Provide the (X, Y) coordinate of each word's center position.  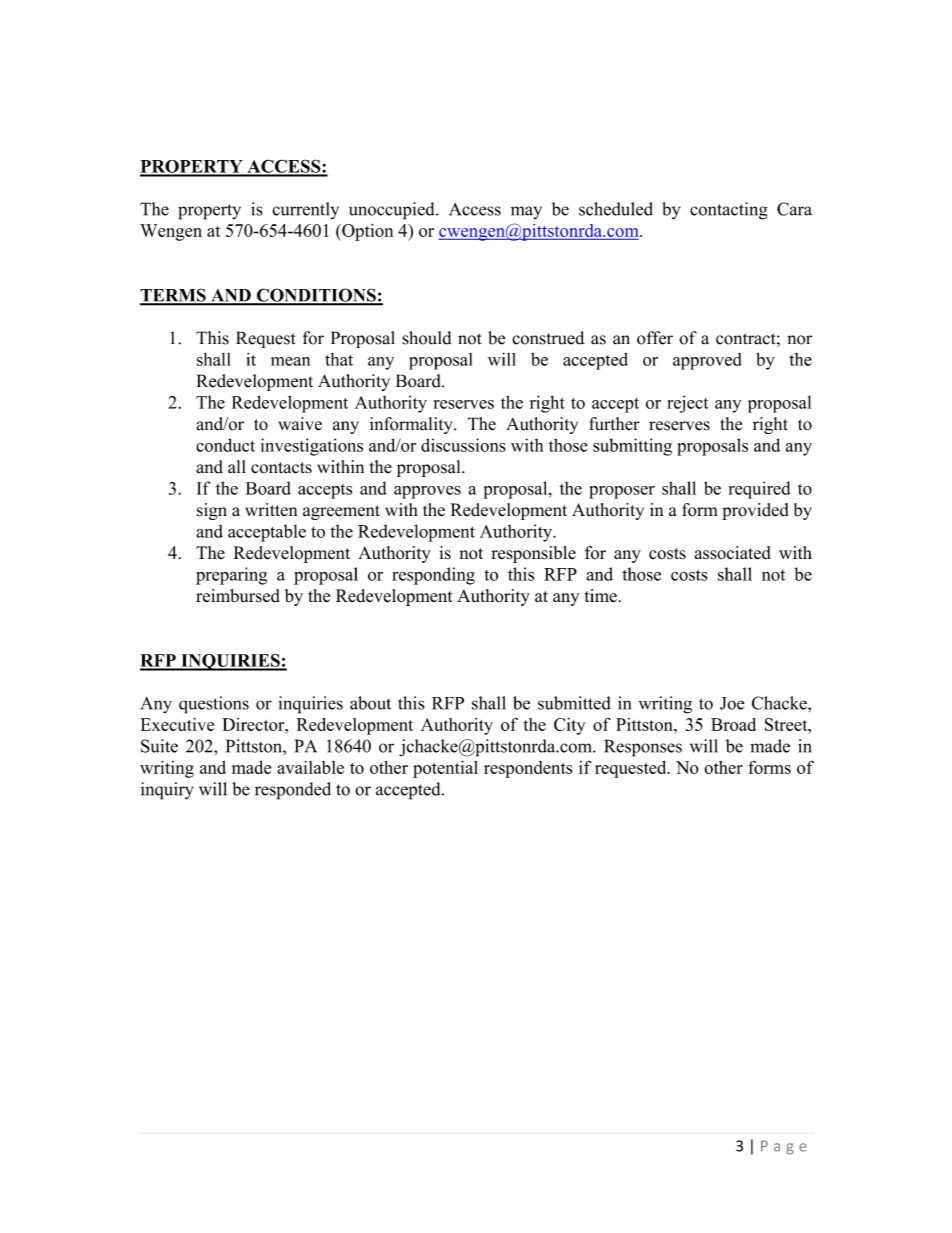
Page (784, 1147)
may (526, 212)
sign (212, 511)
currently (305, 210)
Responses (643, 748)
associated (733, 553)
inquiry (167, 791)
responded (293, 791)
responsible (533, 554)
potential (445, 769)
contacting (729, 211)
